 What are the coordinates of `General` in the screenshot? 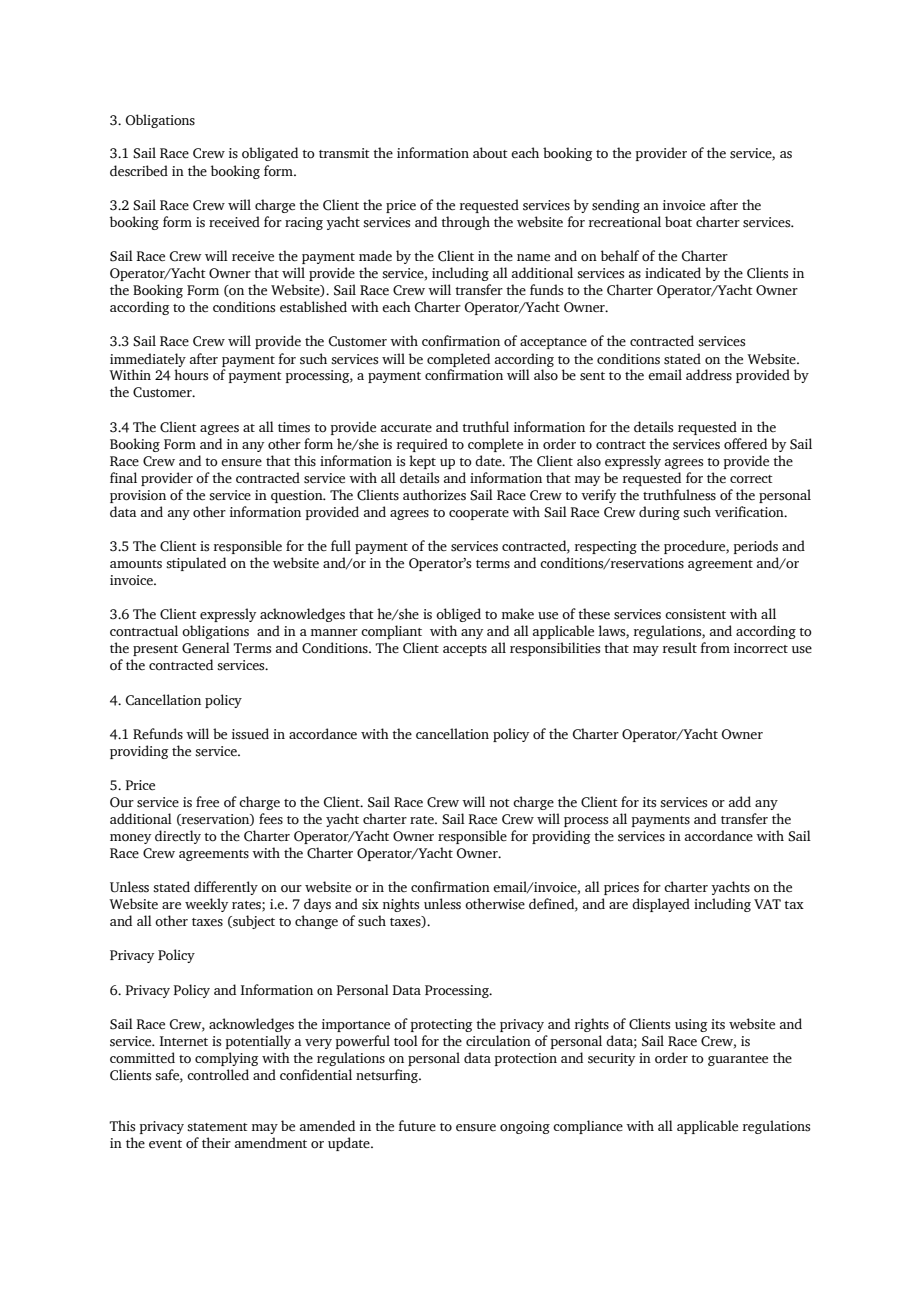 It's located at (206, 648).
